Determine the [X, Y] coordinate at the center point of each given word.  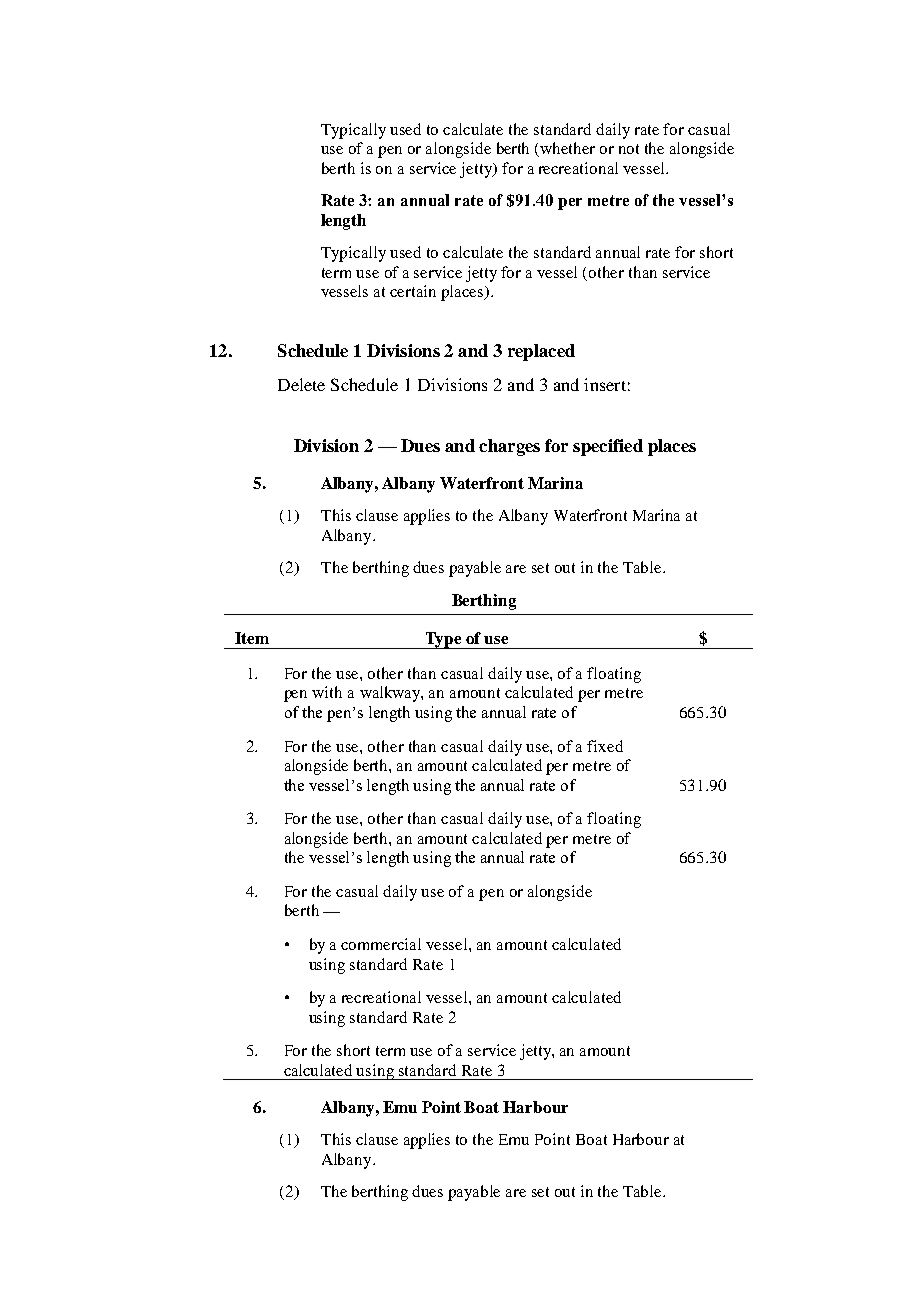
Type [443, 640]
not [629, 149]
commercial [381, 944]
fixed [605, 746]
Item [252, 638]
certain [413, 291]
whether [567, 148]
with [327, 692]
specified [608, 447]
